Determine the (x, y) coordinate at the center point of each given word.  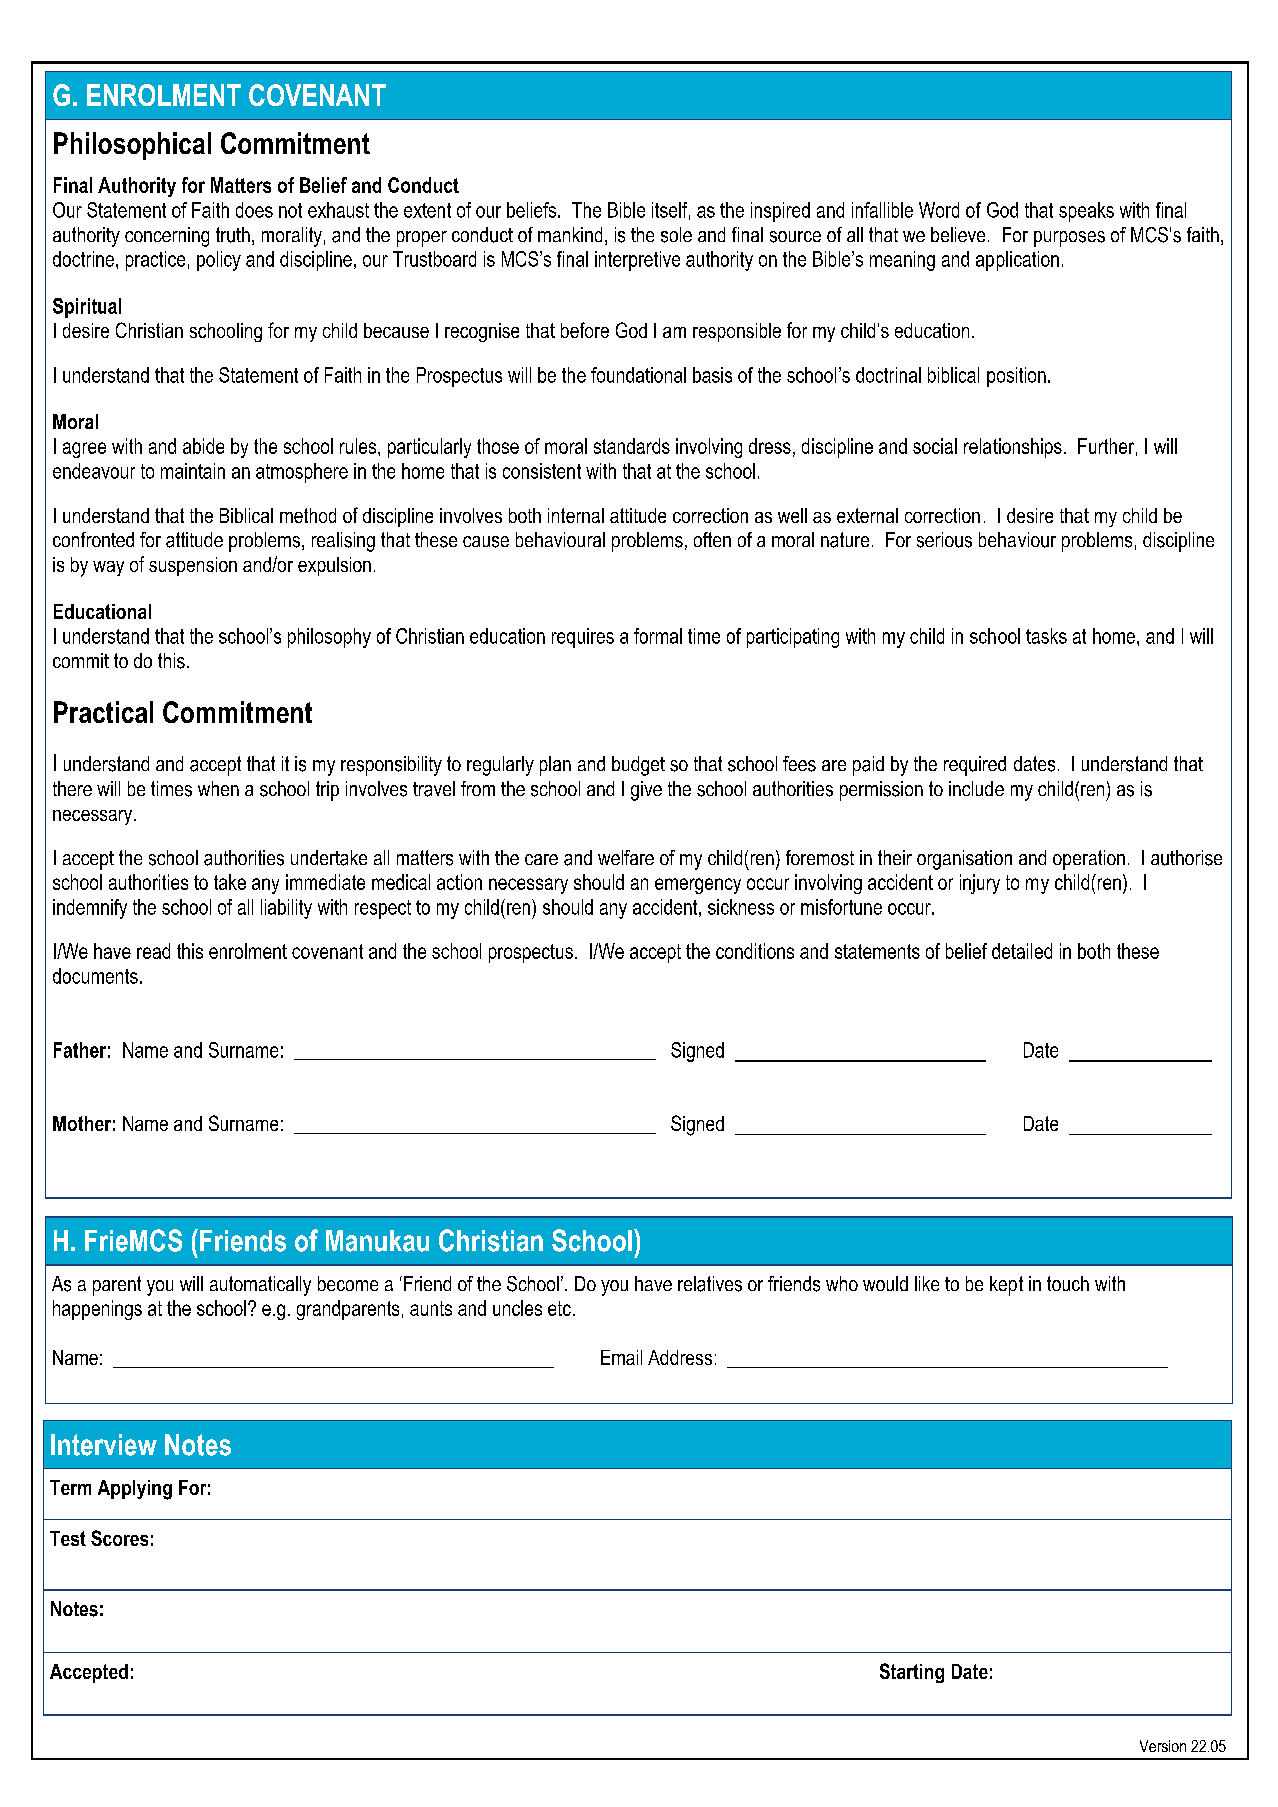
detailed (1022, 951)
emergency (698, 886)
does (254, 210)
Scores (119, 1538)
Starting (912, 1673)
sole (676, 235)
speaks (1086, 212)
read (153, 951)
